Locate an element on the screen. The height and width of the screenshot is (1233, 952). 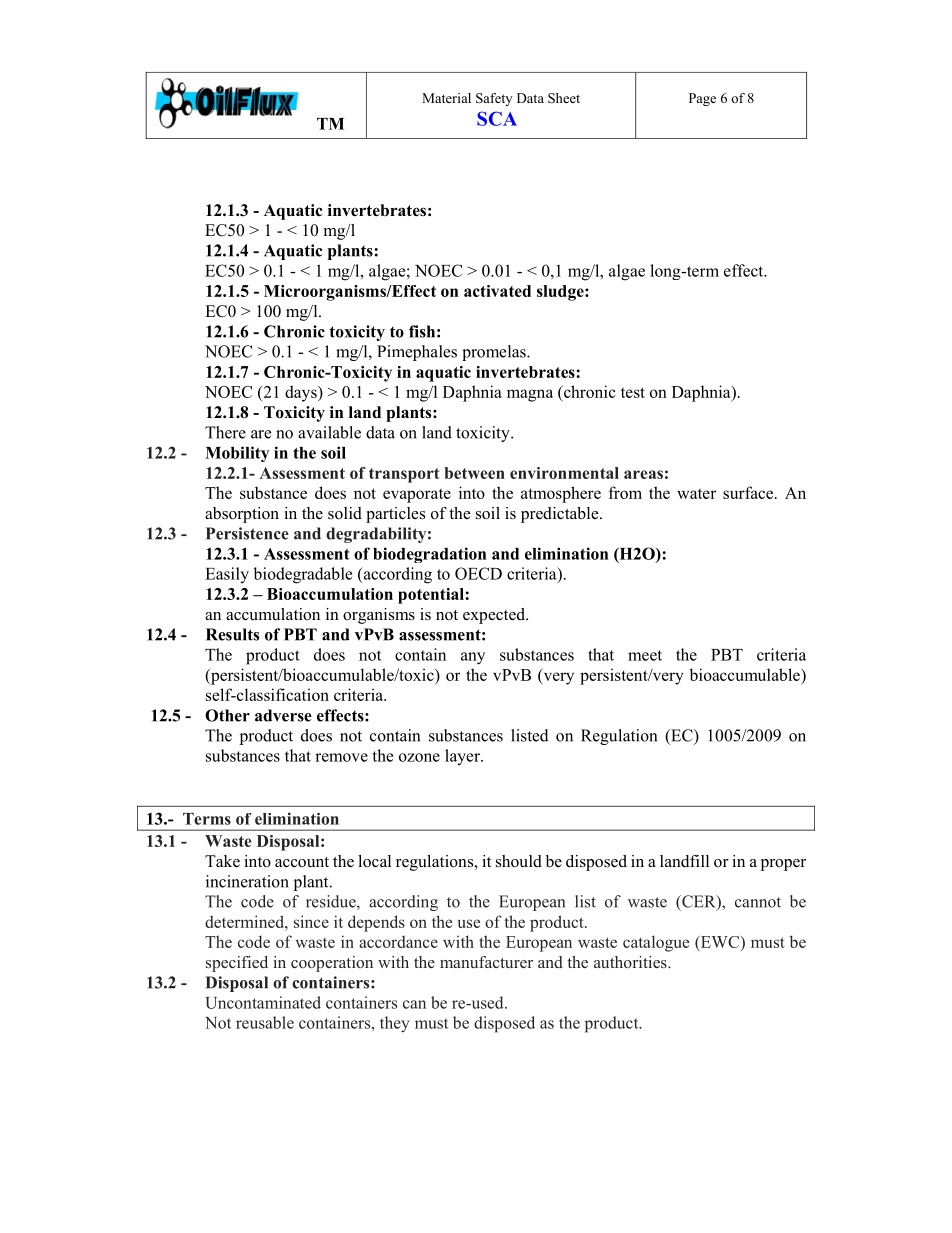
Uncontaminated is located at coordinates (263, 1002).
